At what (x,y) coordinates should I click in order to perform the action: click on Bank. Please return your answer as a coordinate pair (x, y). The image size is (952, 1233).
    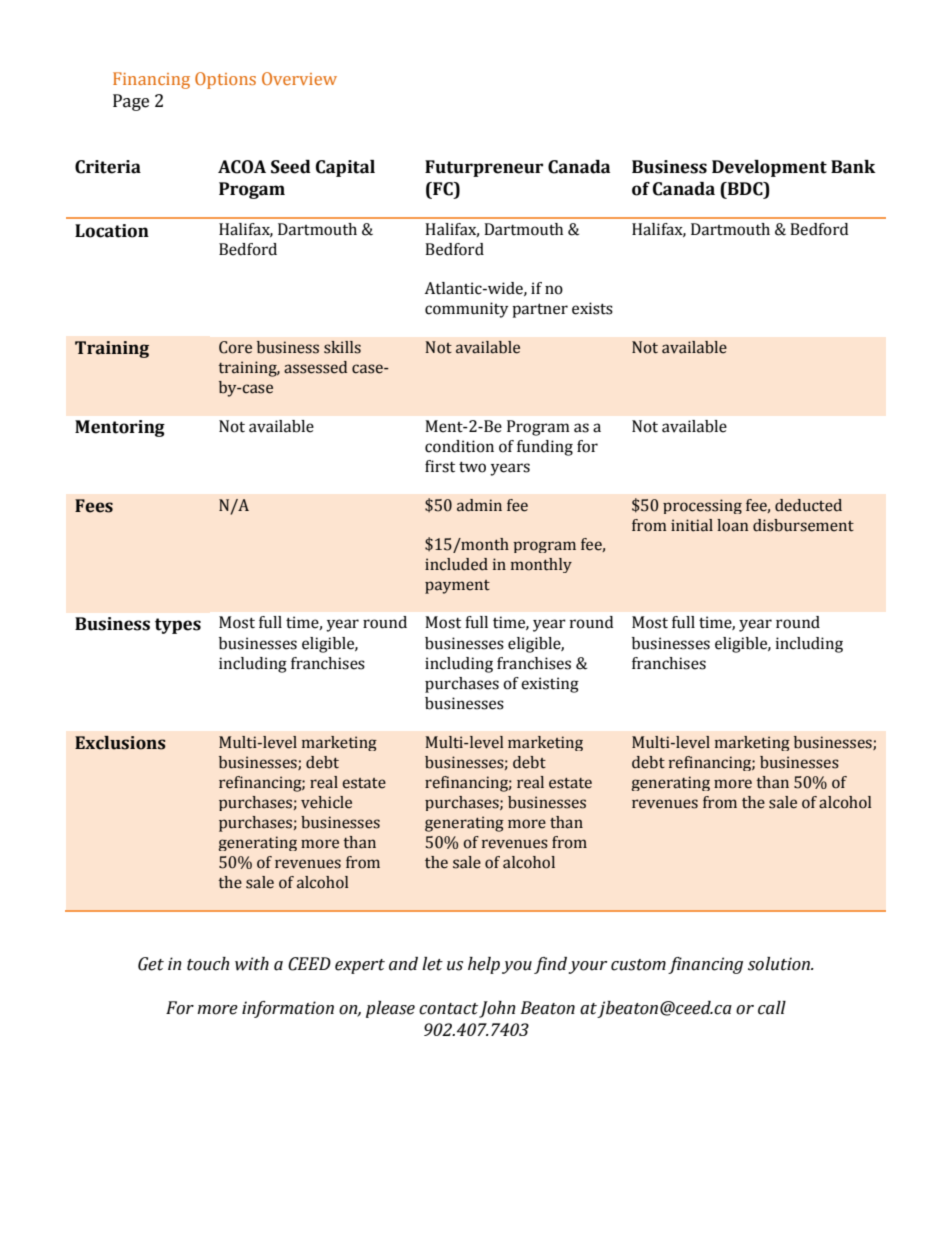
    Looking at the image, I should click on (853, 167).
